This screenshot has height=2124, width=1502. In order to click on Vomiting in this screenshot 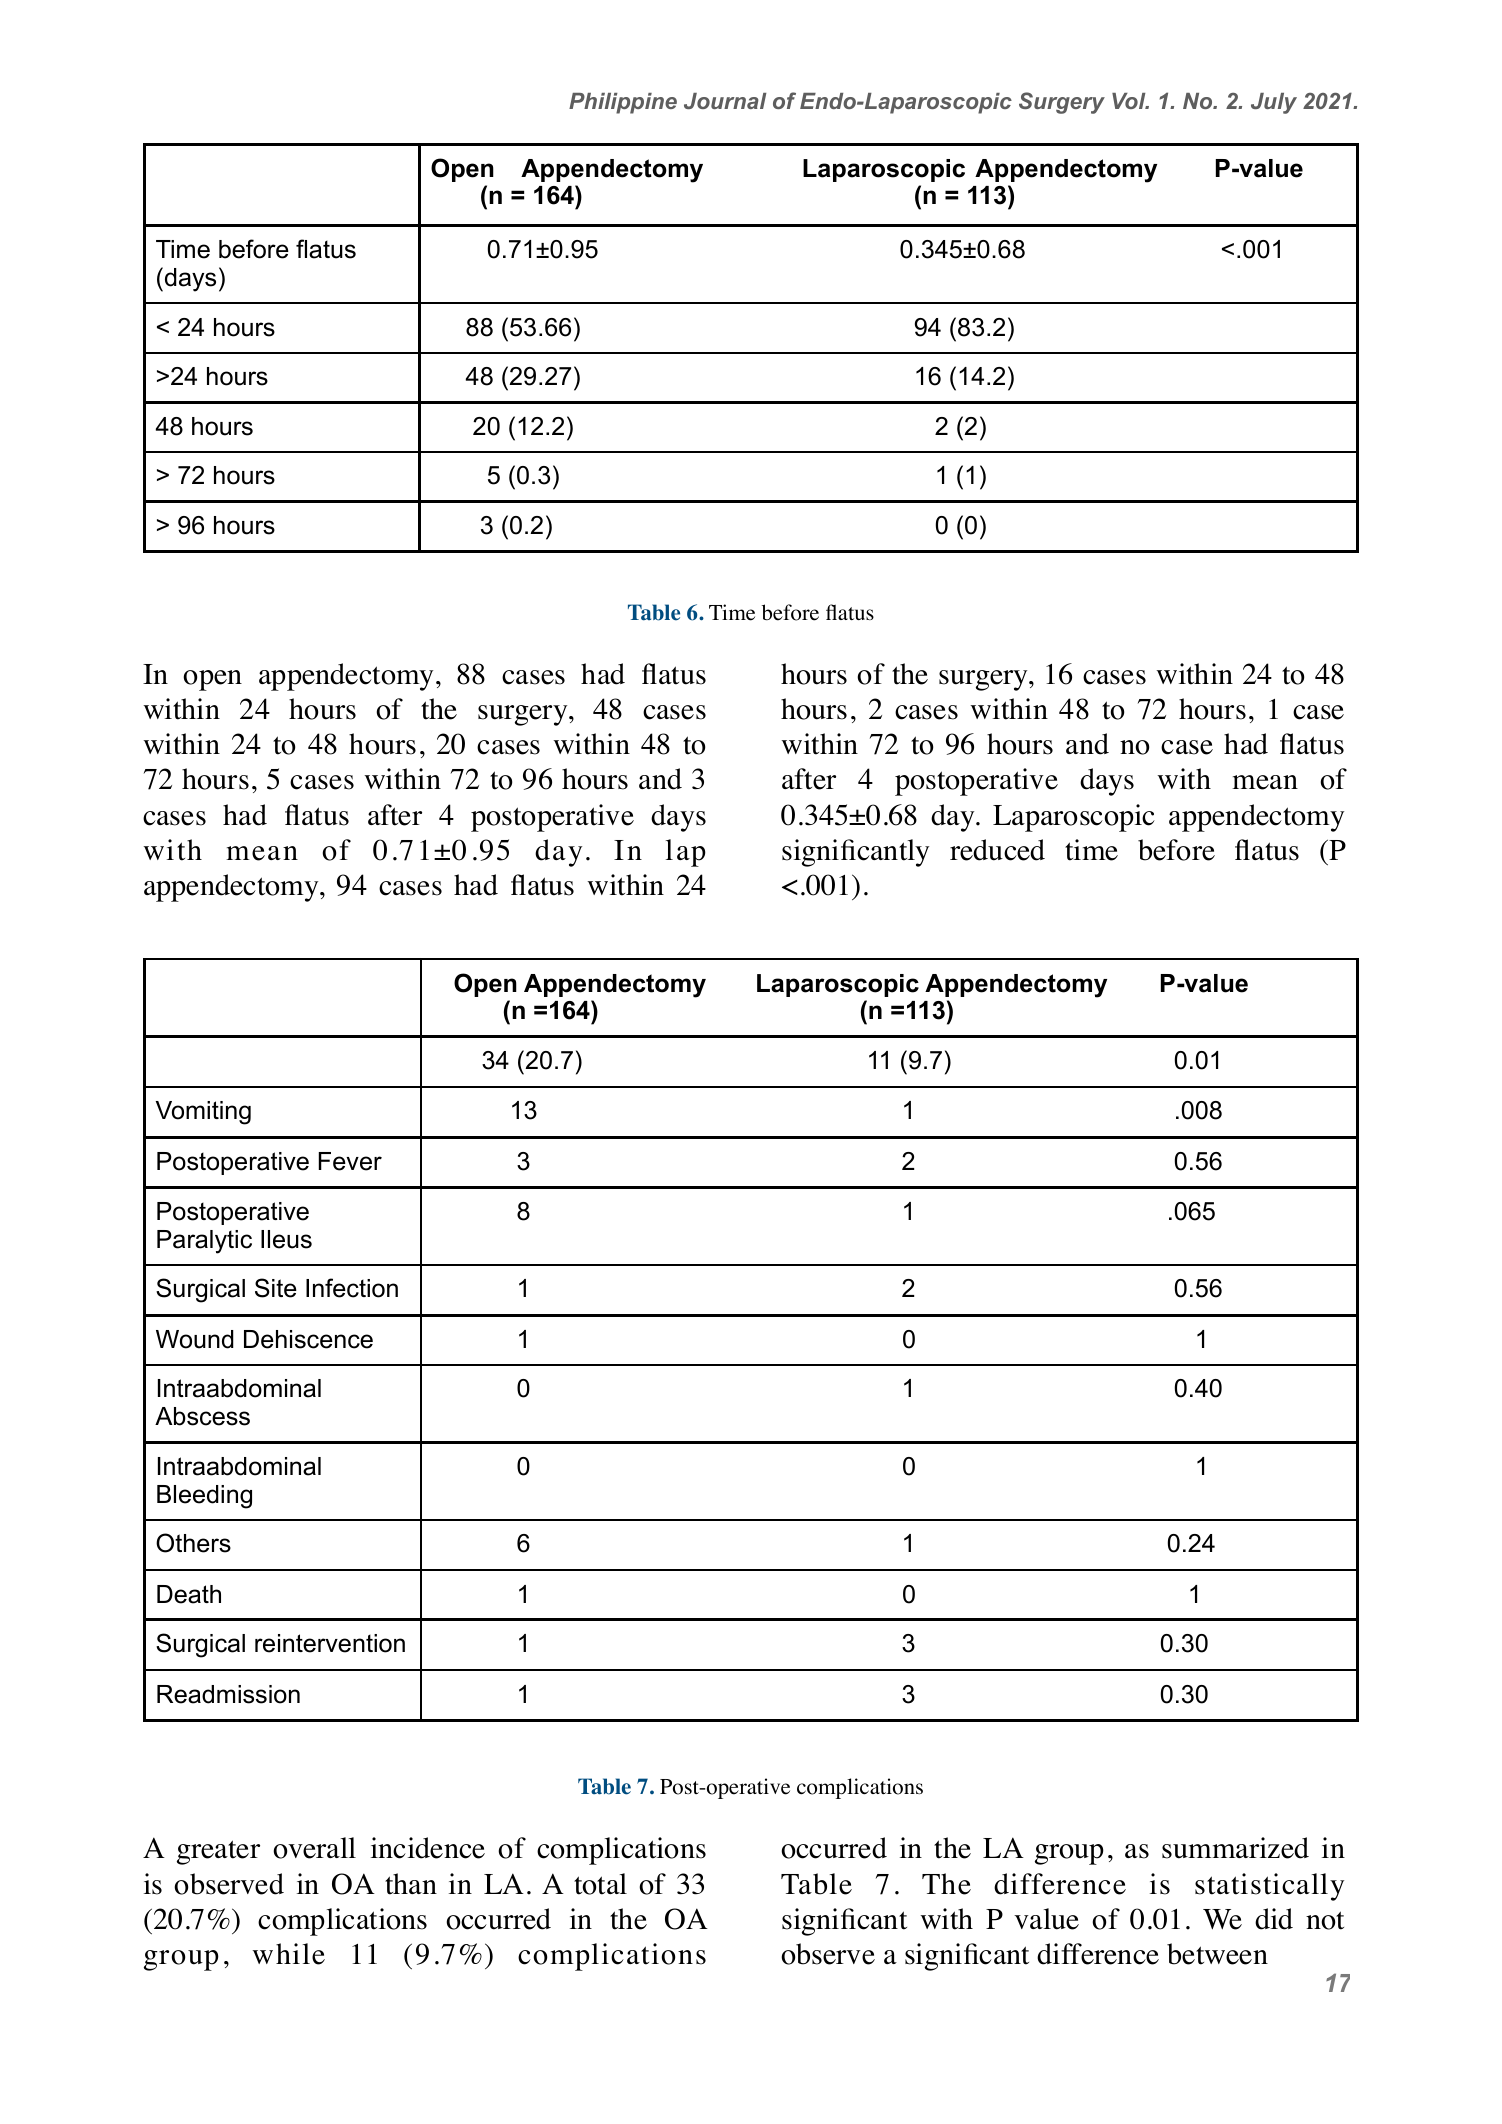, I will do `click(203, 1113)`.
